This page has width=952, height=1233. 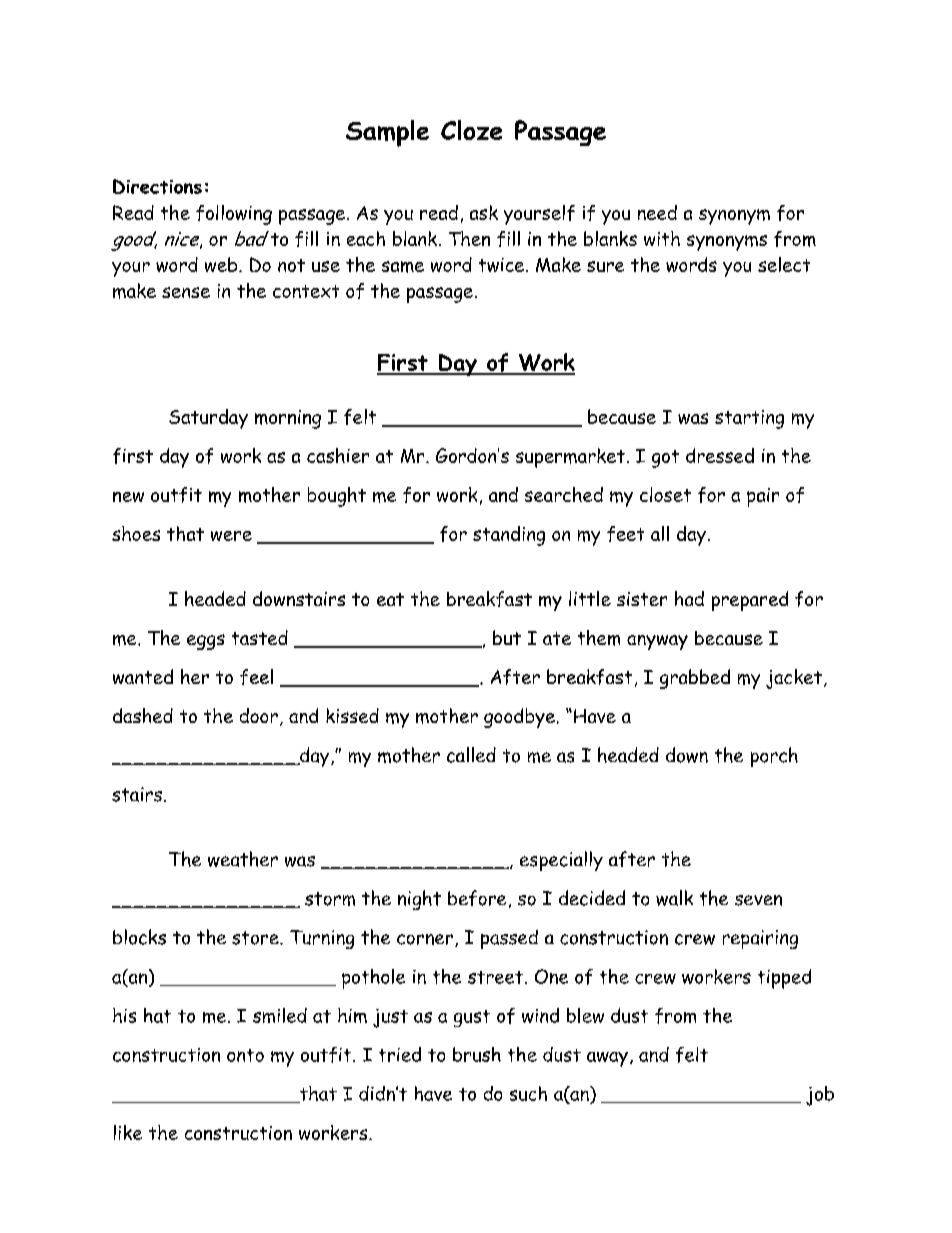 What do you see at coordinates (720, 455) in the page?
I see `dressed` at bounding box center [720, 455].
